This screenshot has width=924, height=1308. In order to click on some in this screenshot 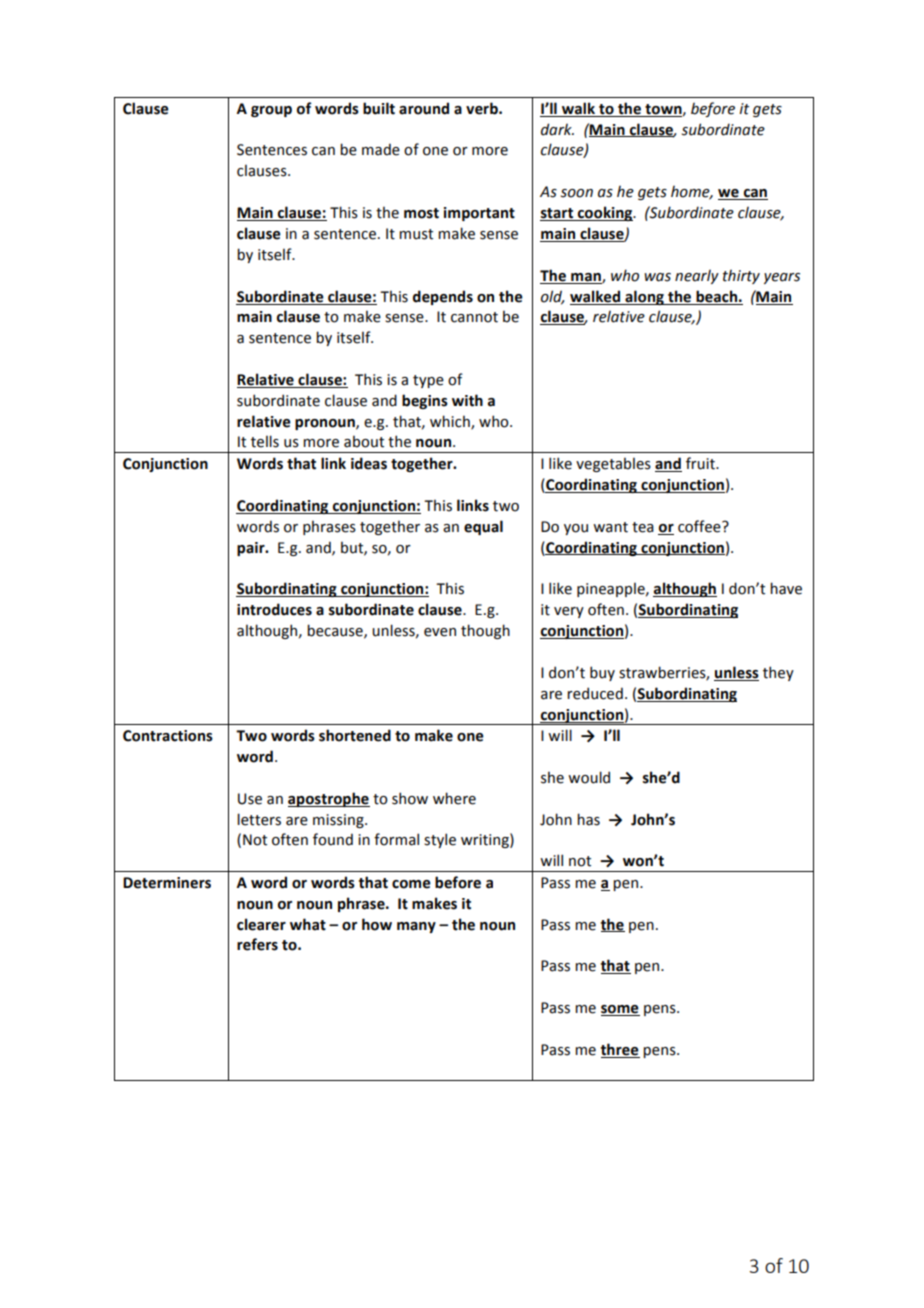, I will do `click(620, 1010)`.
